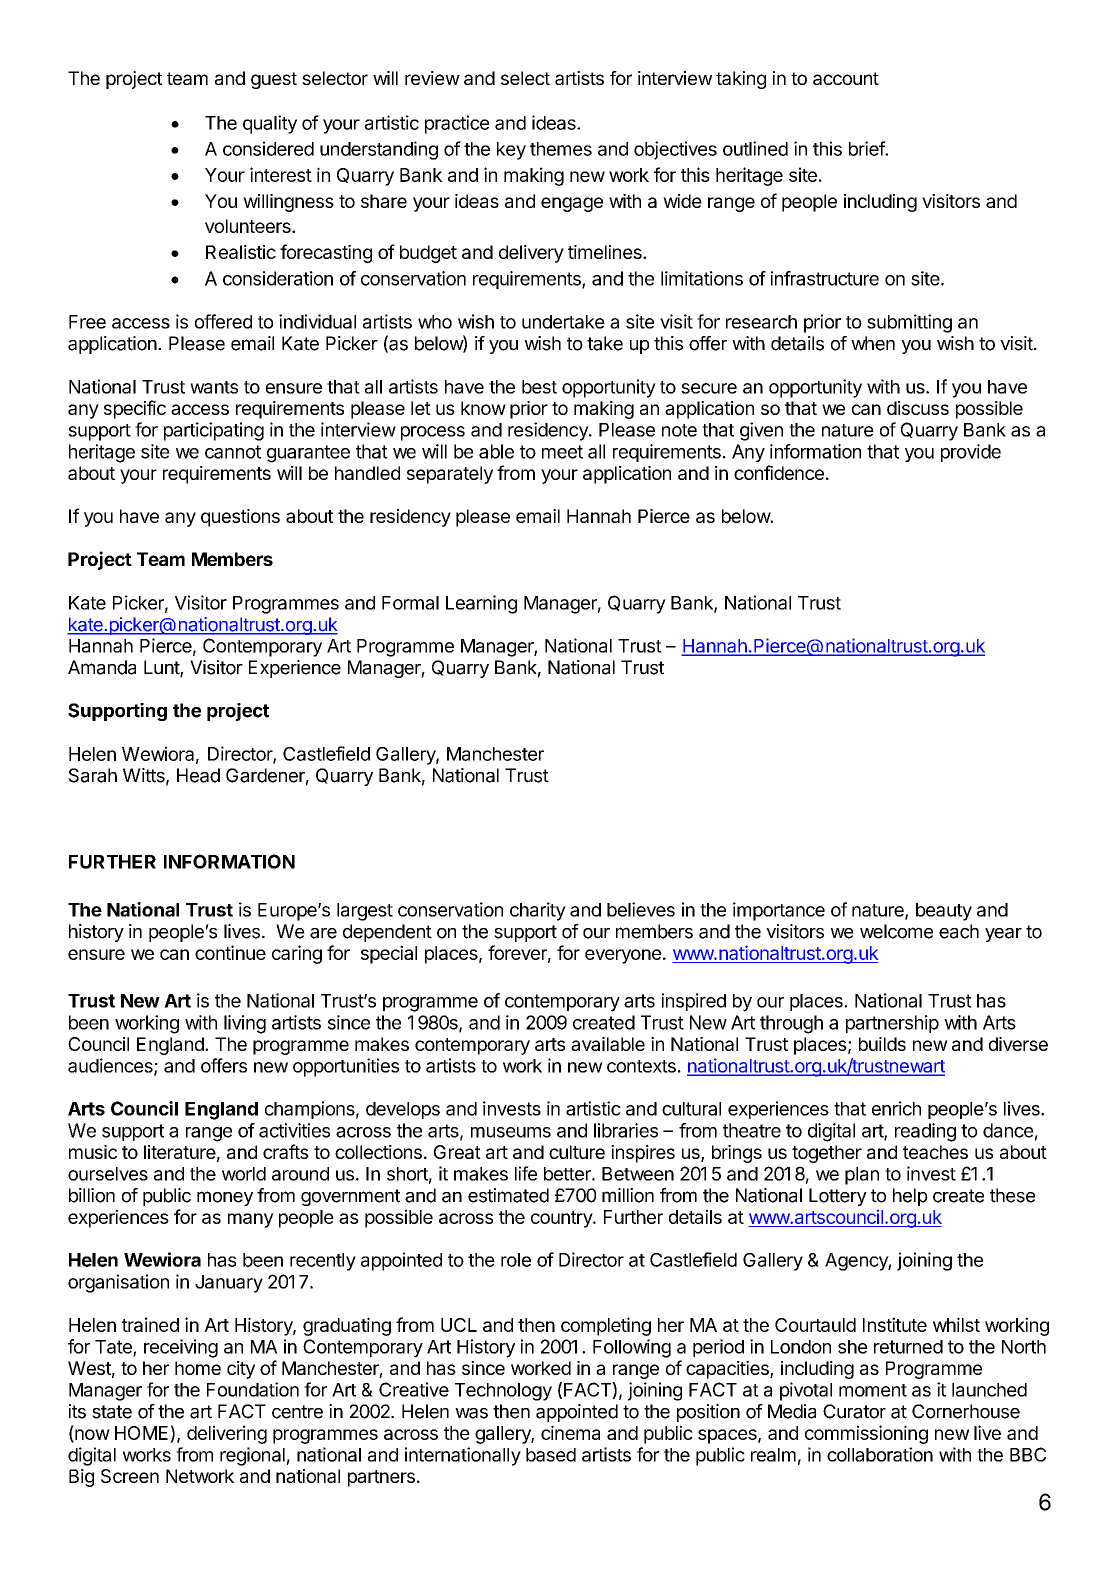  I want to click on beauty, so click(944, 912).
